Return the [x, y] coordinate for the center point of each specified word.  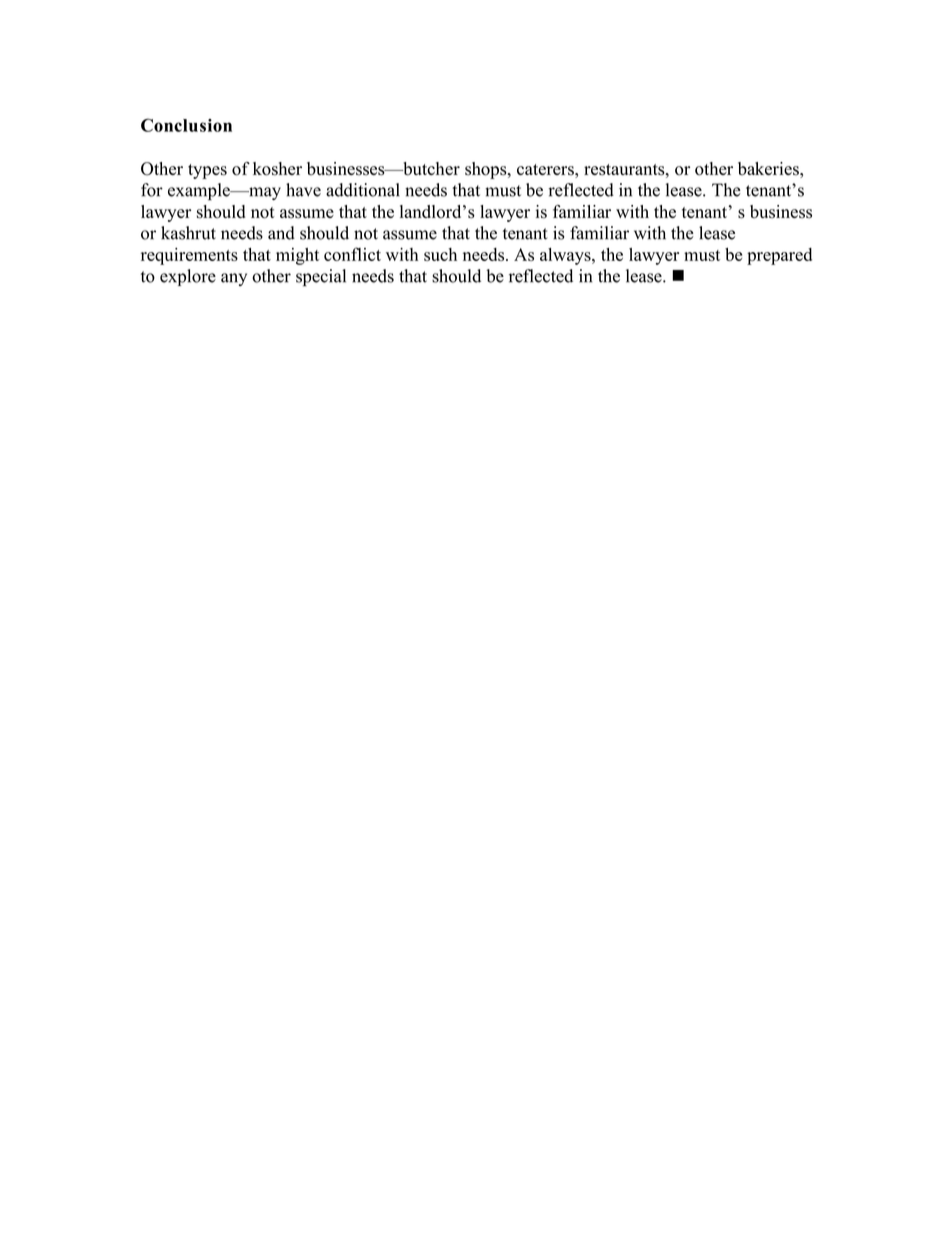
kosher [277, 169]
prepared [779, 256]
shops [487, 170]
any [234, 279]
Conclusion [186, 125]
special [321, 278]
